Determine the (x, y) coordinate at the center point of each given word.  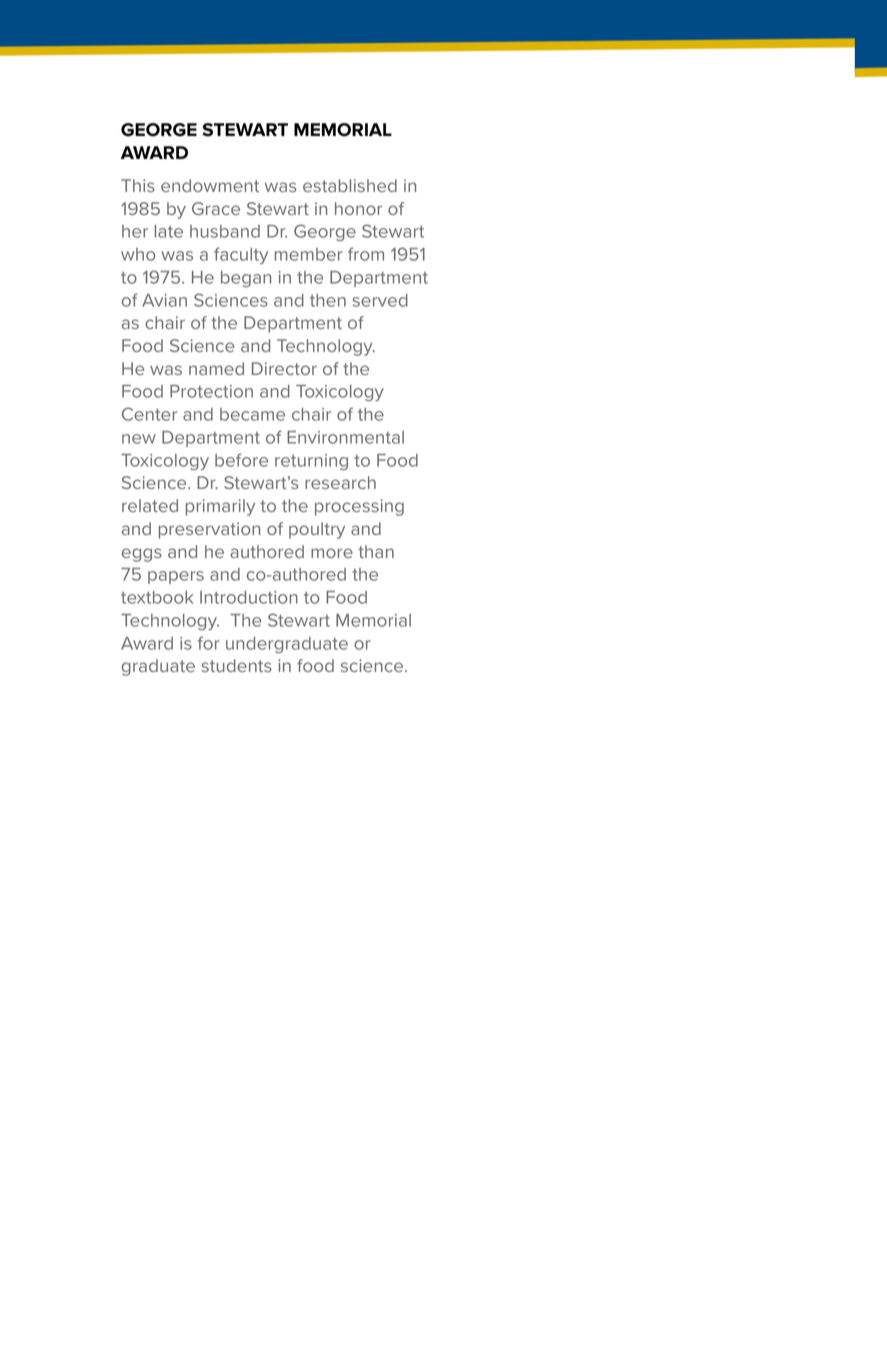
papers (176, 577)
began (246, 279)
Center (149, 414)
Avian (164, 300)
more (332, 553)
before (241, 460)
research (340, 482)
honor (358, 208)
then (328, 300)
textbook (157, 597)
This (138, 185)
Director (284, 368)
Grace (216, 208)
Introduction (249, 597)
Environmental (345, 437)
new (139, 439)
